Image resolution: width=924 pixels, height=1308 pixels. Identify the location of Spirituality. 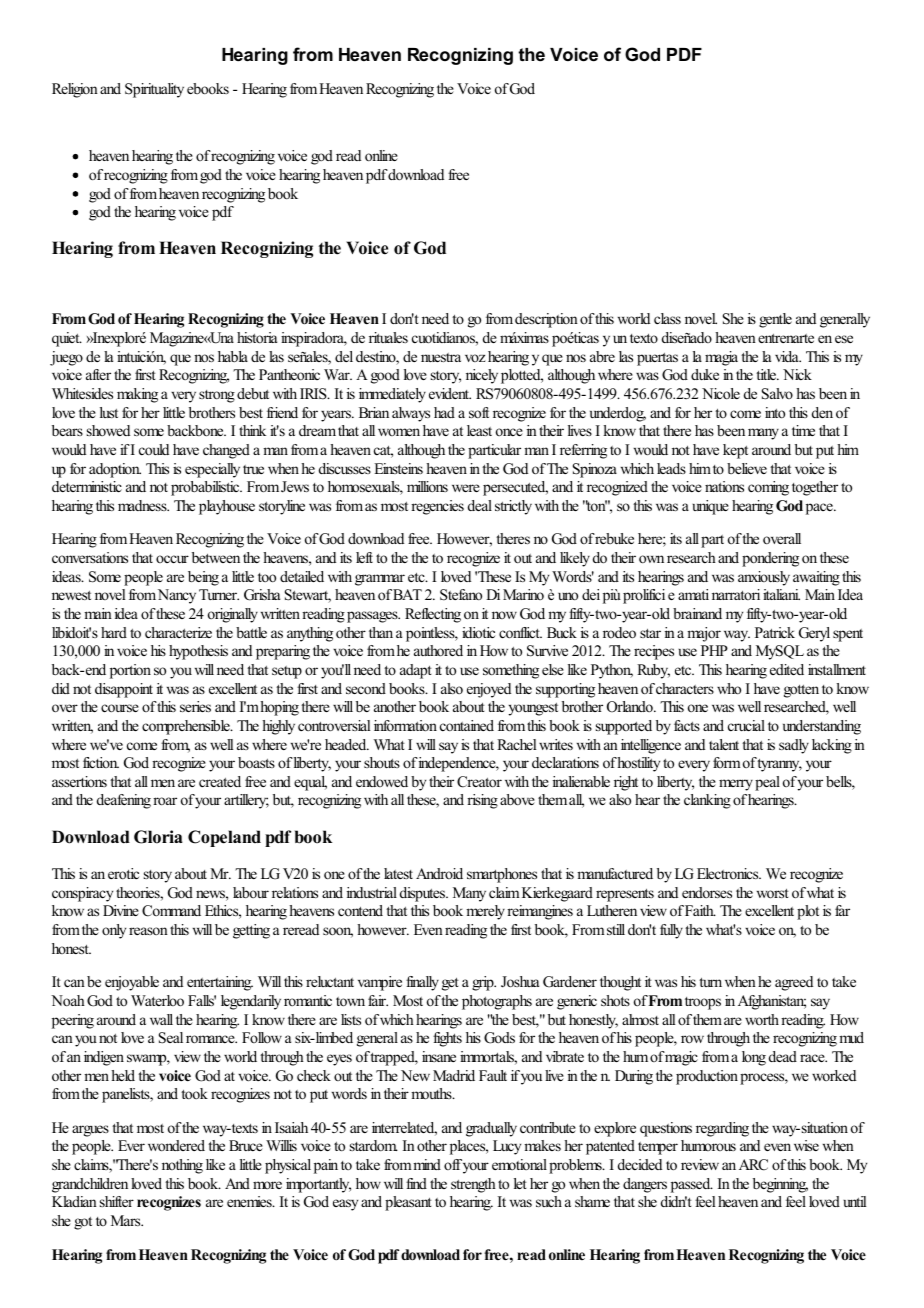
(154, 90).
